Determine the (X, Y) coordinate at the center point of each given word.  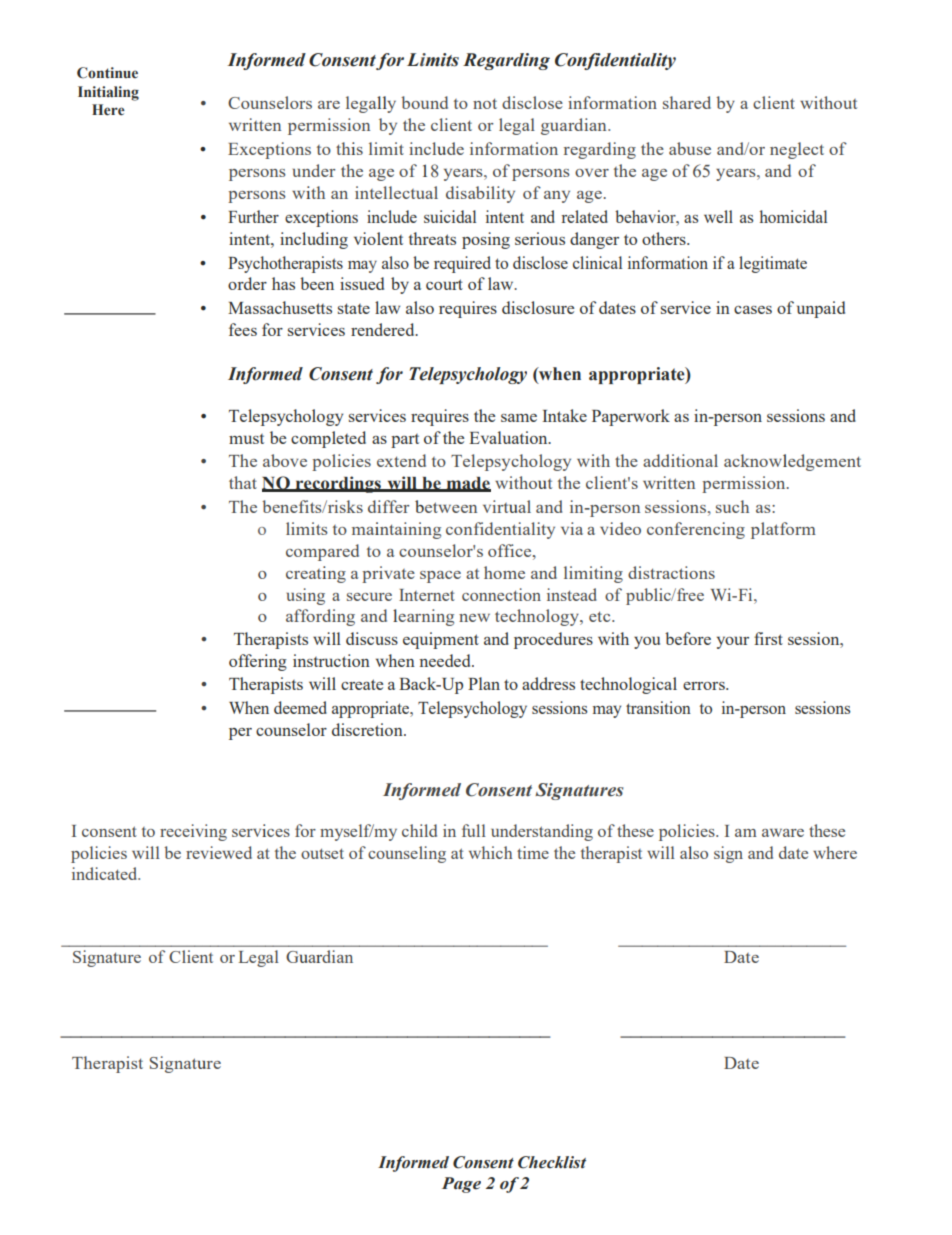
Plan (484, 683)
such (732, 506)
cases (753, 310)
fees (243, 329)
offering (258, 662)
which (491, 852)
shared (687, 102)
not (485, 103)
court (444, 284)
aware (783, 833)
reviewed (219, 852)
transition (658, 707)
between (446, 506)
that (243, 482)
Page (461, 1185)
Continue (107, 73)
